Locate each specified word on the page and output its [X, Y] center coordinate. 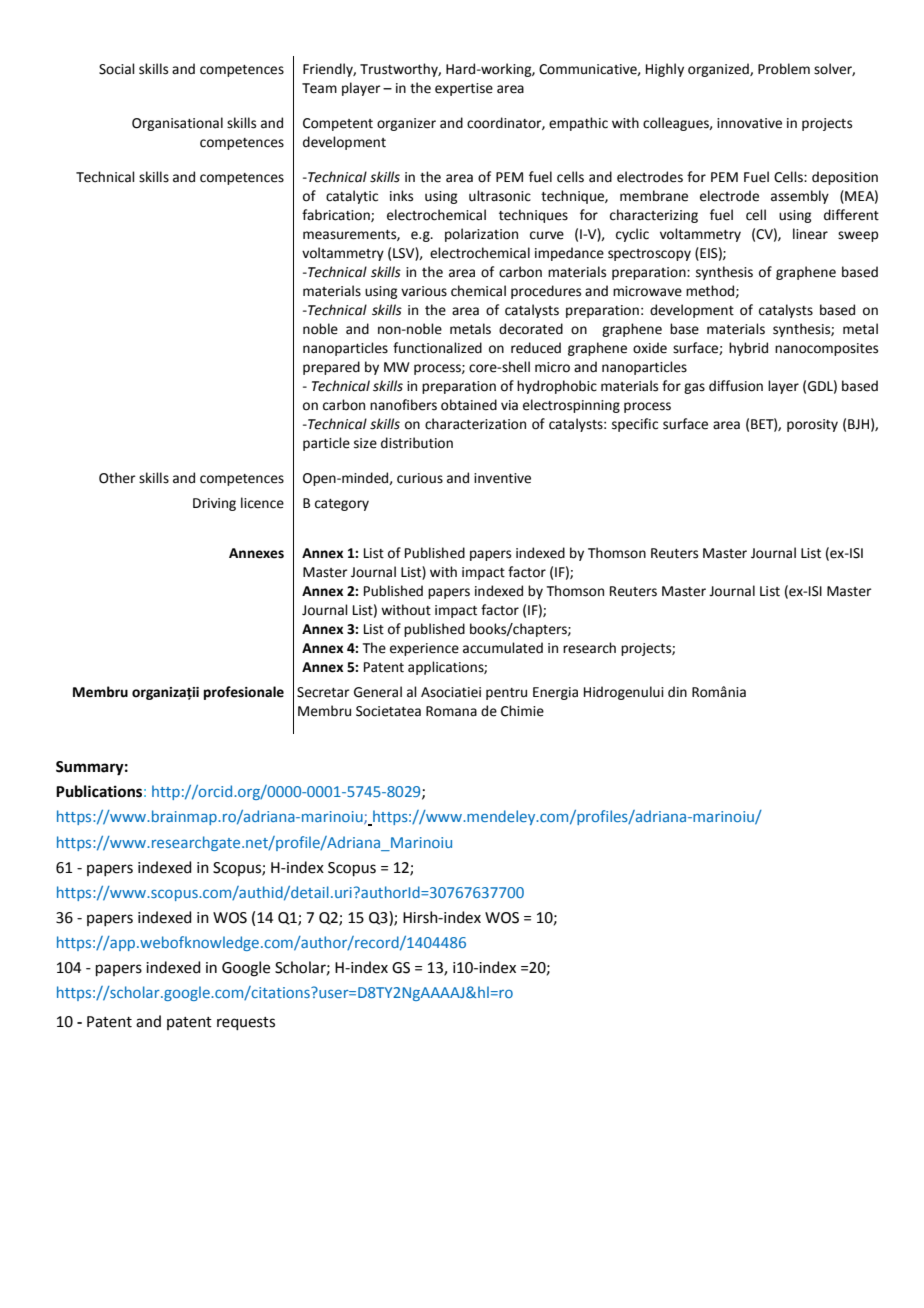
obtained [469, 405]
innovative [749, 123]
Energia [555, 693]
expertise [464, 89]
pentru [506, 694]
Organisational [177, 124]
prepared [331, 368]
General [378, 692]
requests [246, 1023]
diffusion [736, 386]
